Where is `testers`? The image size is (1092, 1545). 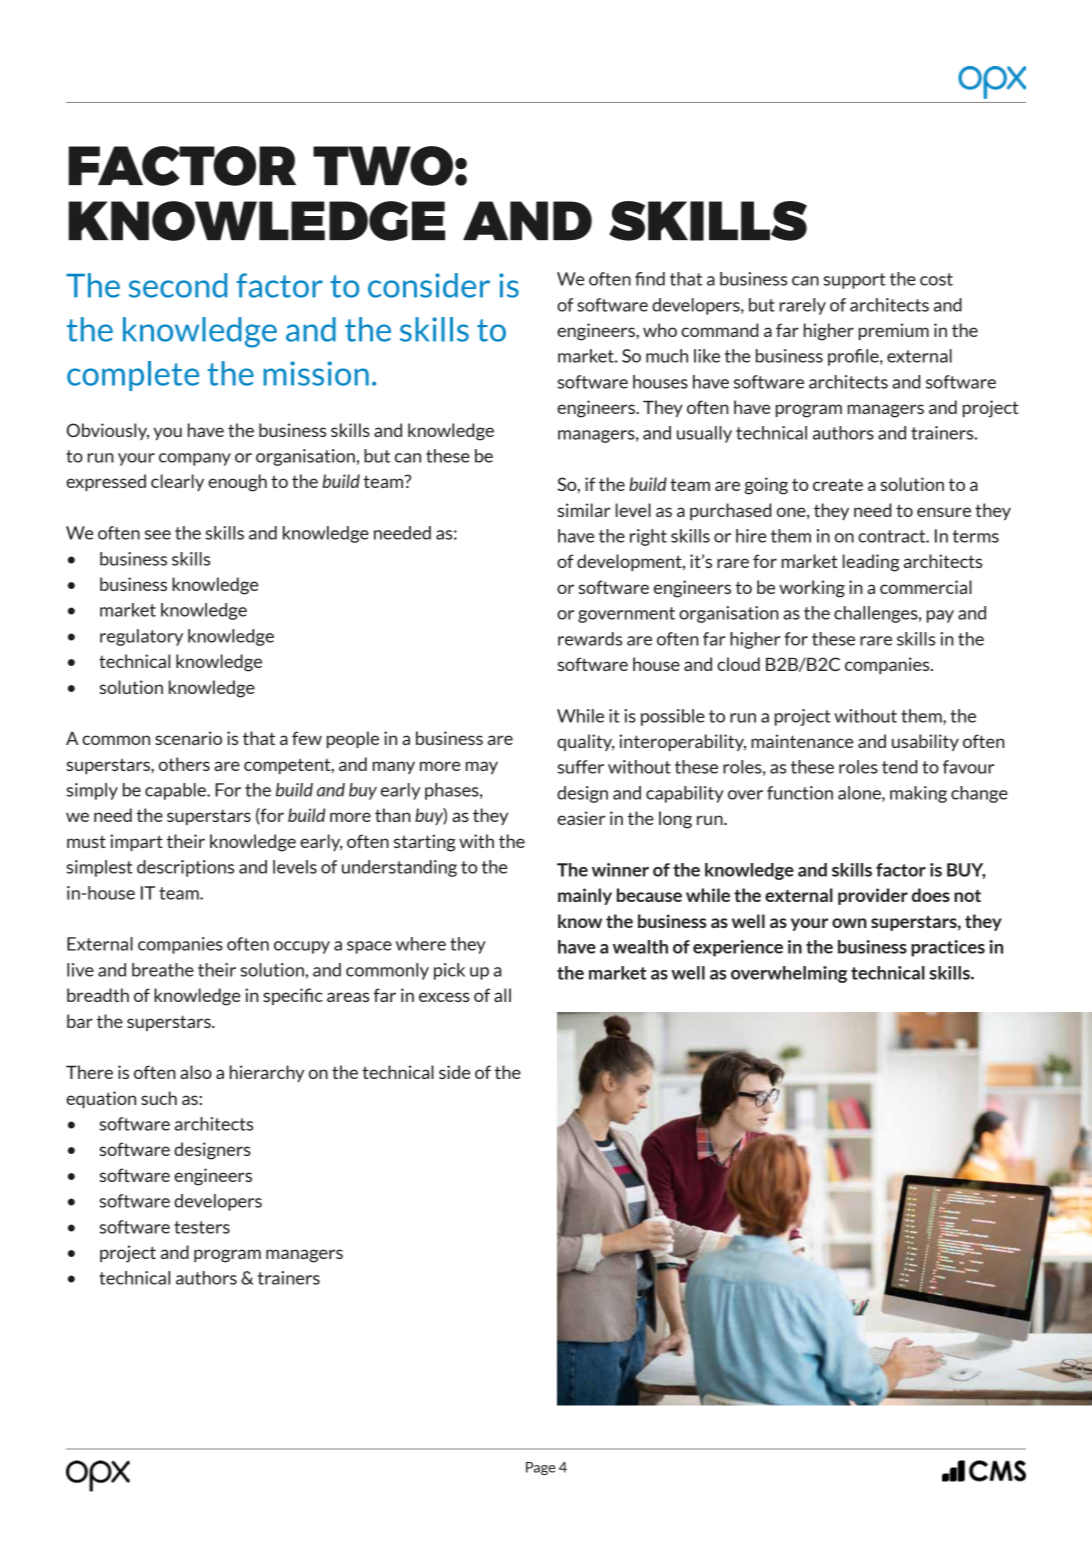 testers is located at coordinates (202, 1227).
